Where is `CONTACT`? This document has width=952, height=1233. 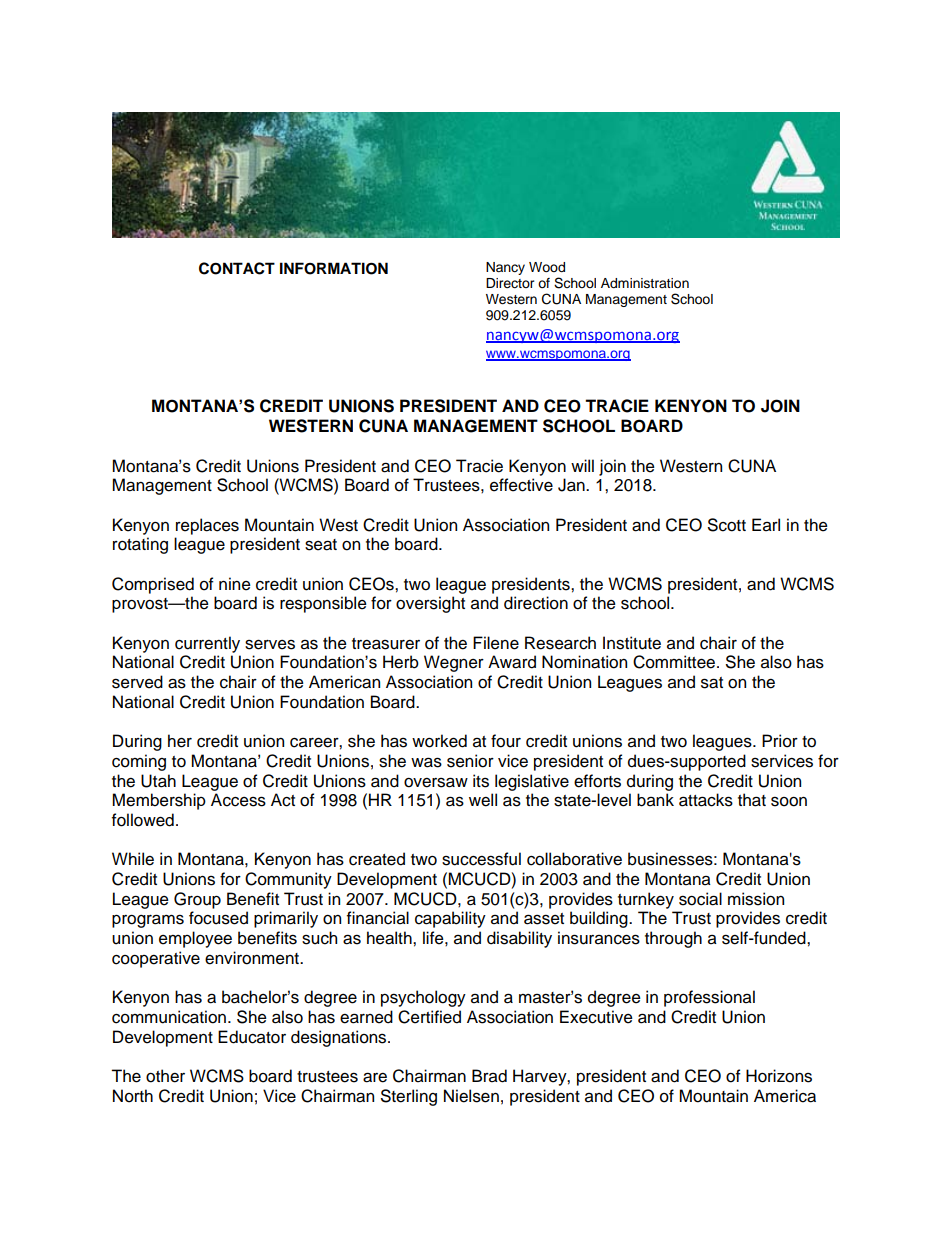
CONTACT is located at coordinates (237, 268).
